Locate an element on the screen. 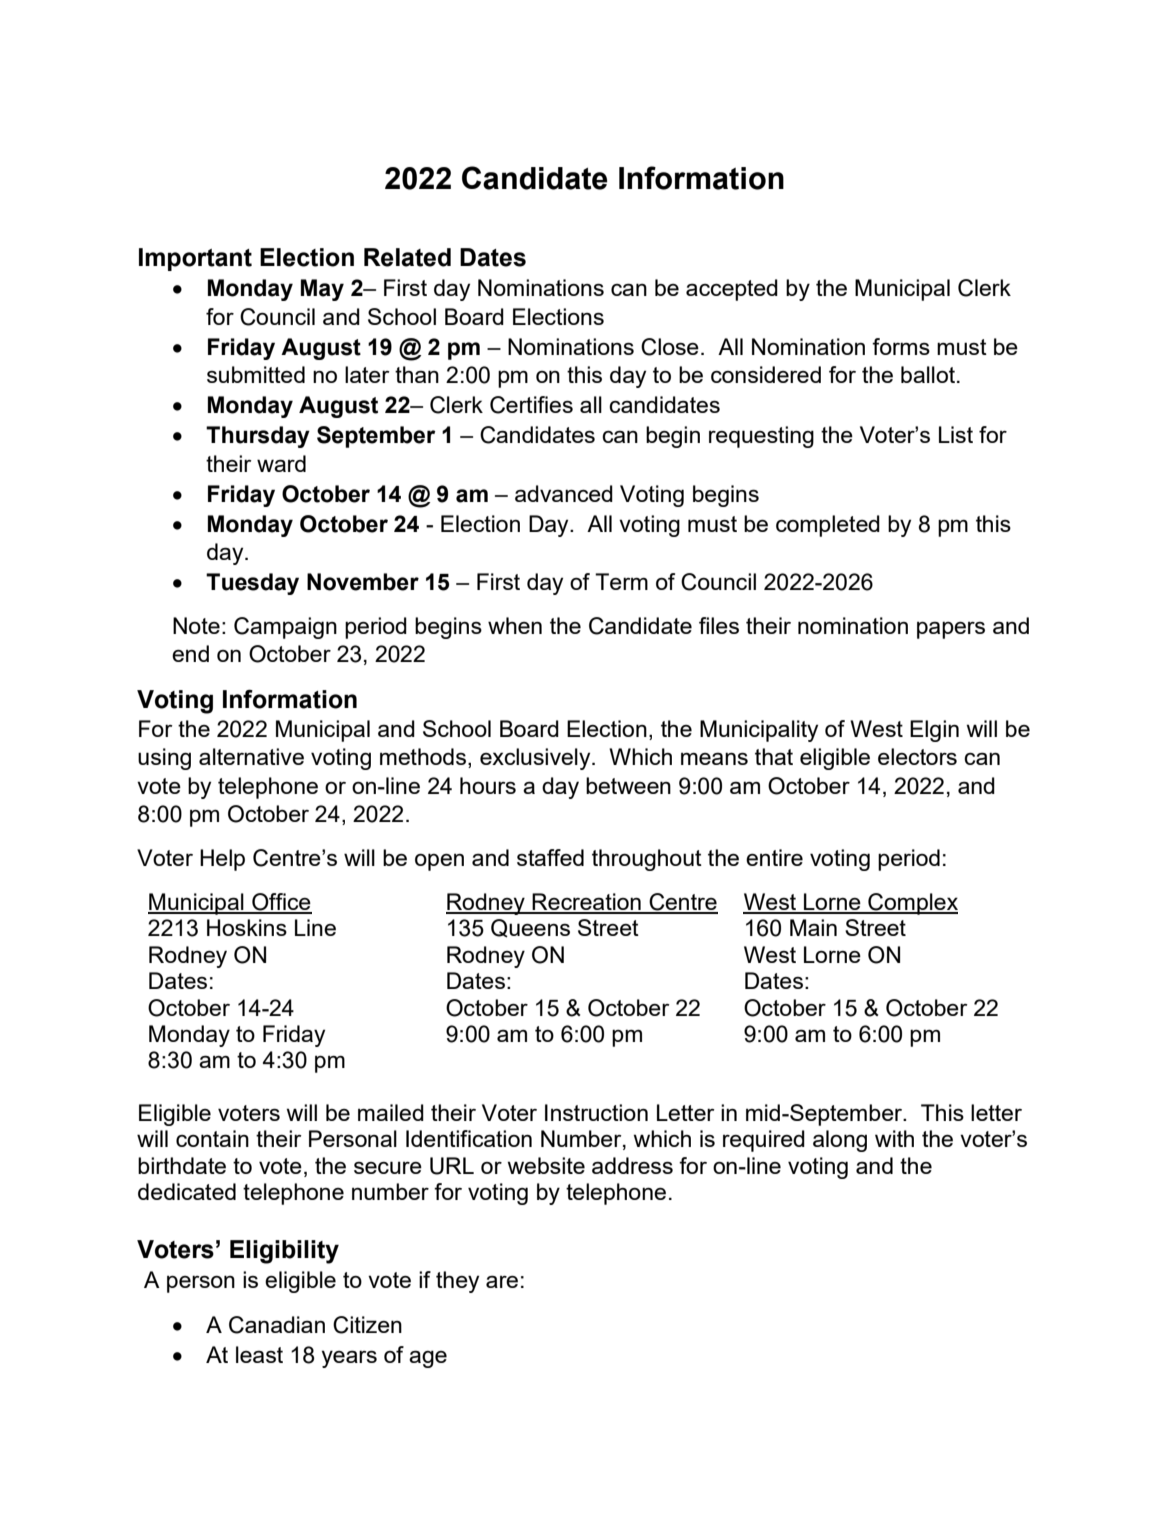 Image resolution: width=1170 pixels, height=1514 pixels. staffed is located at coordinates (550, 857).
